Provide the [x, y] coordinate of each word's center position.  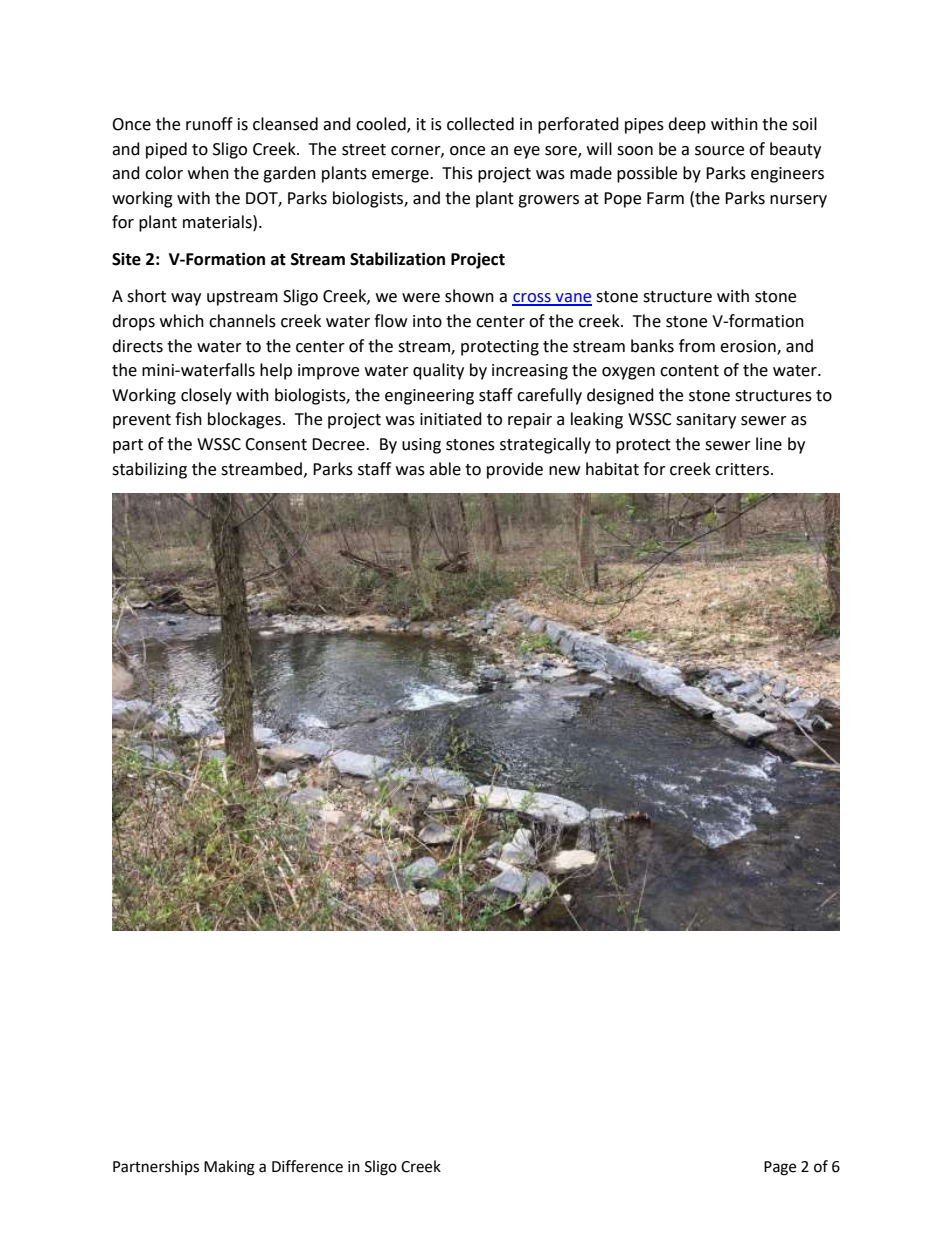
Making [229, 1168]
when [208, 173]
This [457, 173]
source [719, 151]
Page [780, 1168]
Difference [307, 1166]
